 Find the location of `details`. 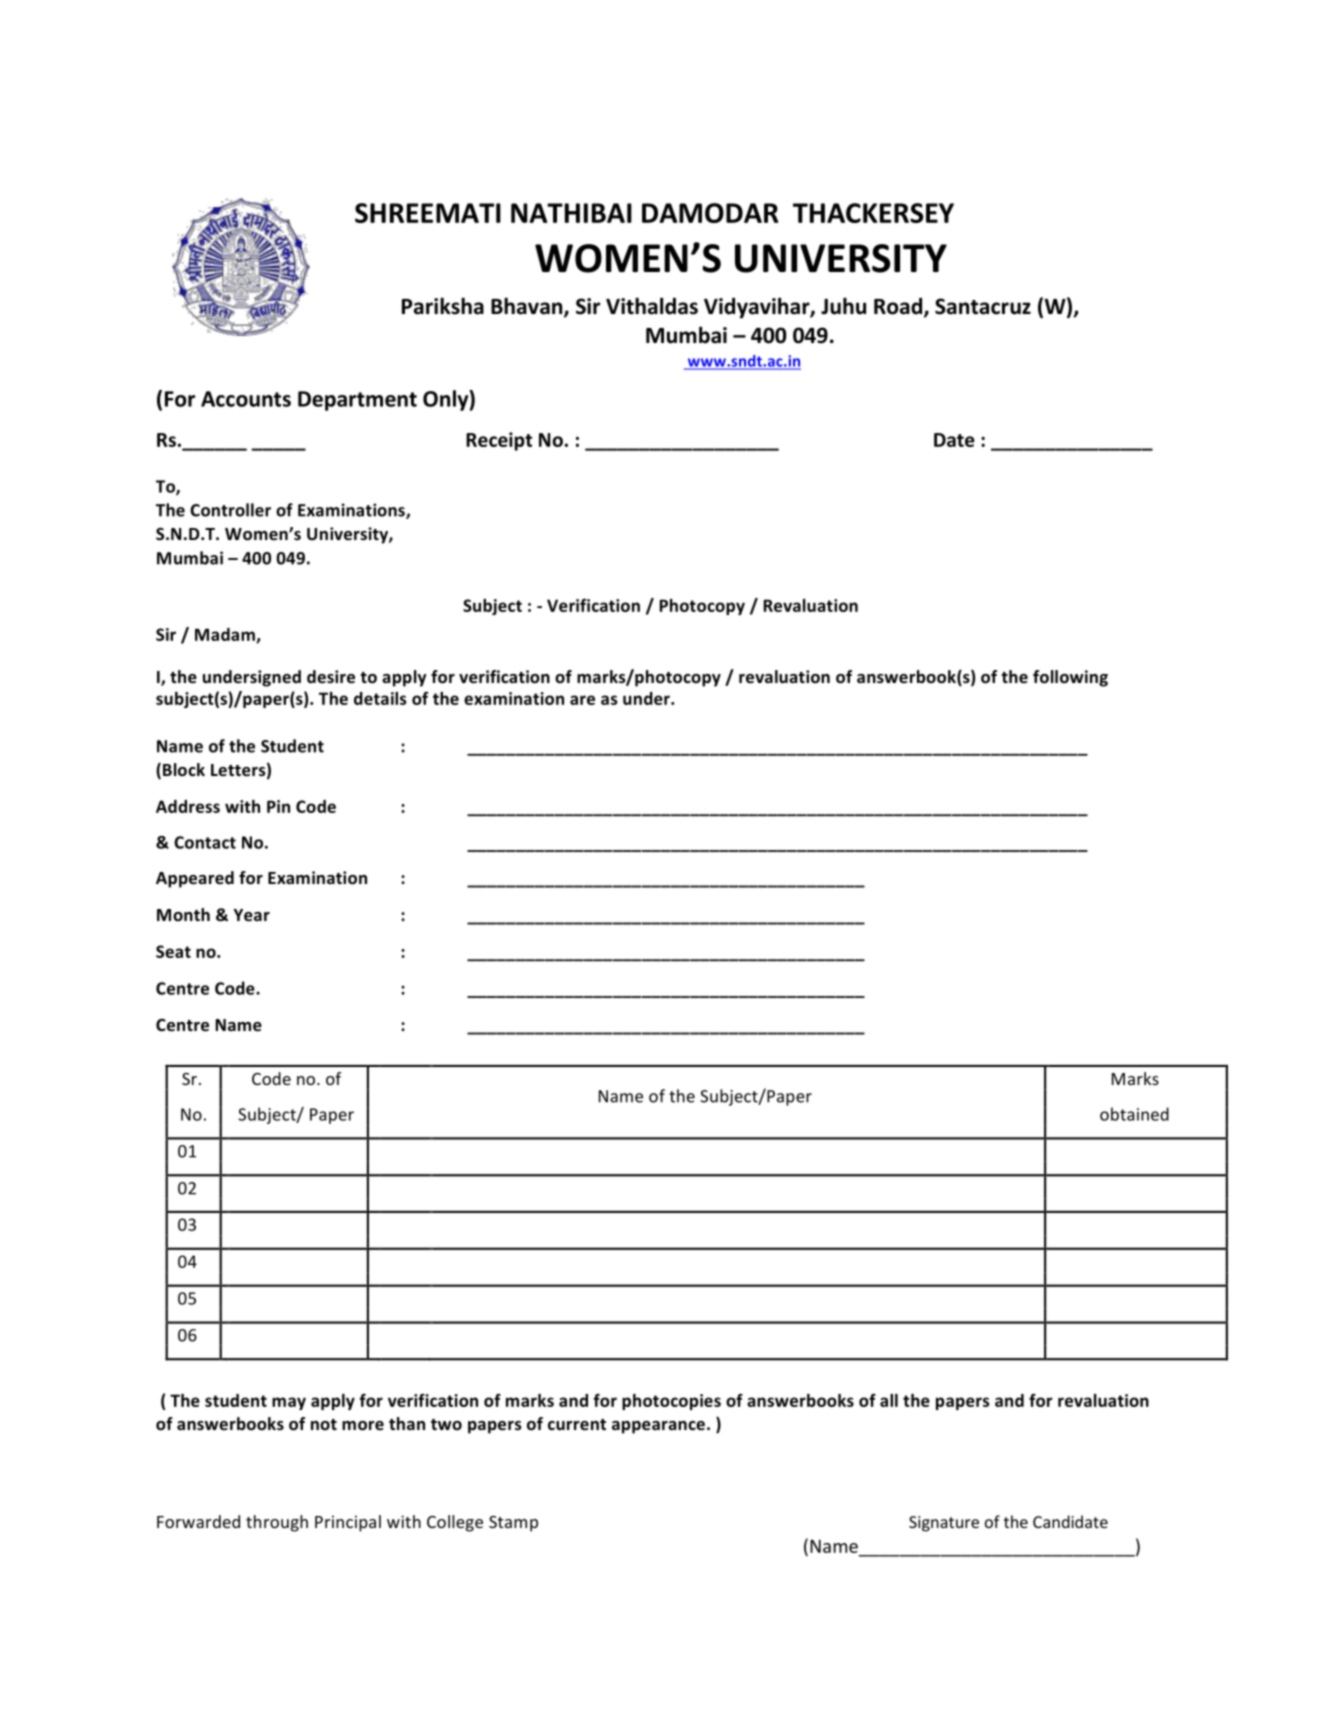

details is located at coordinates (380, 698).
